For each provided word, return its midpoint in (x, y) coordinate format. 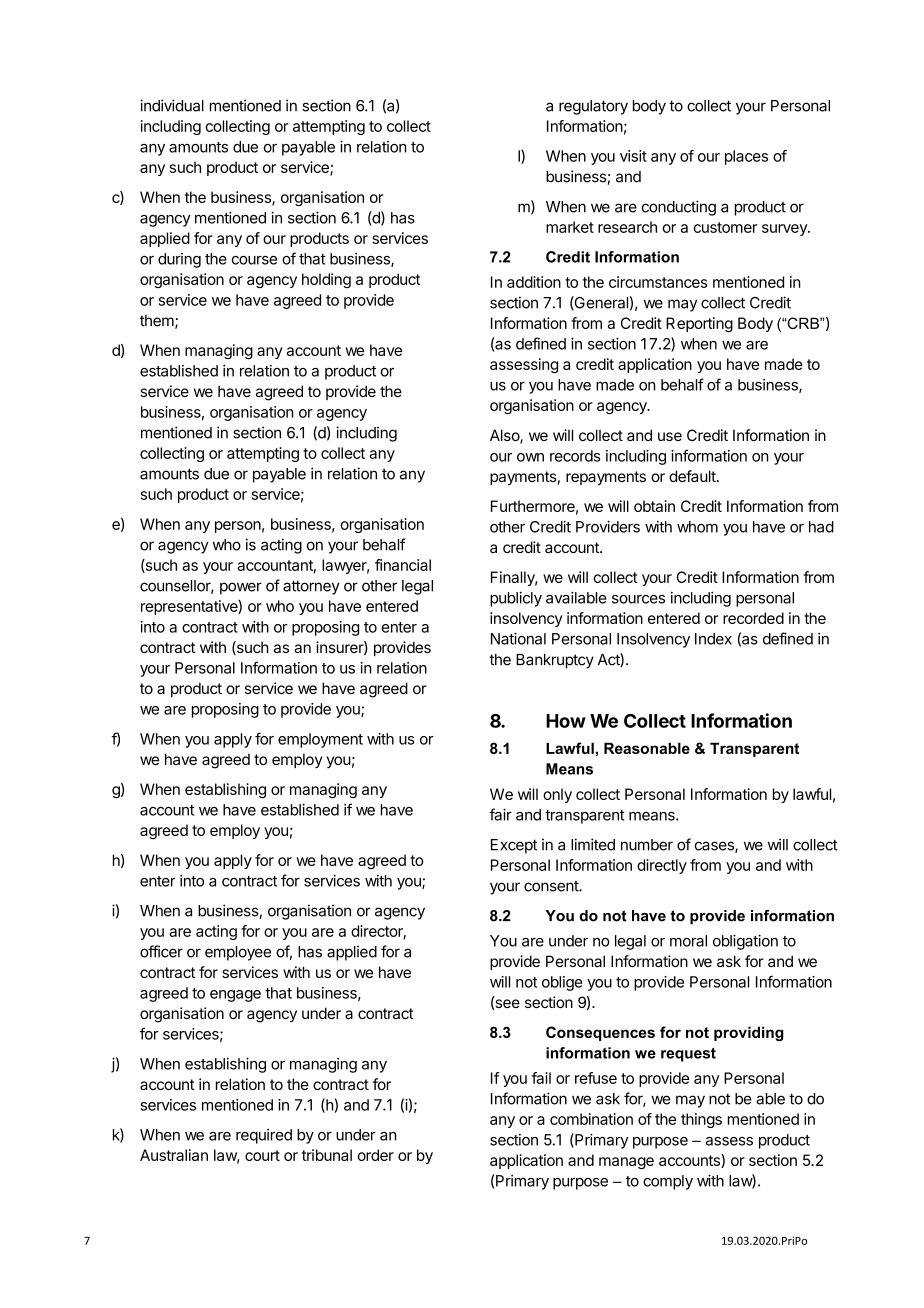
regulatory (593, 107)
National (518, 638)
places (746, 157)
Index (713, 639)
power (241, 588)
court (262, 1155)
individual (172, 105)
